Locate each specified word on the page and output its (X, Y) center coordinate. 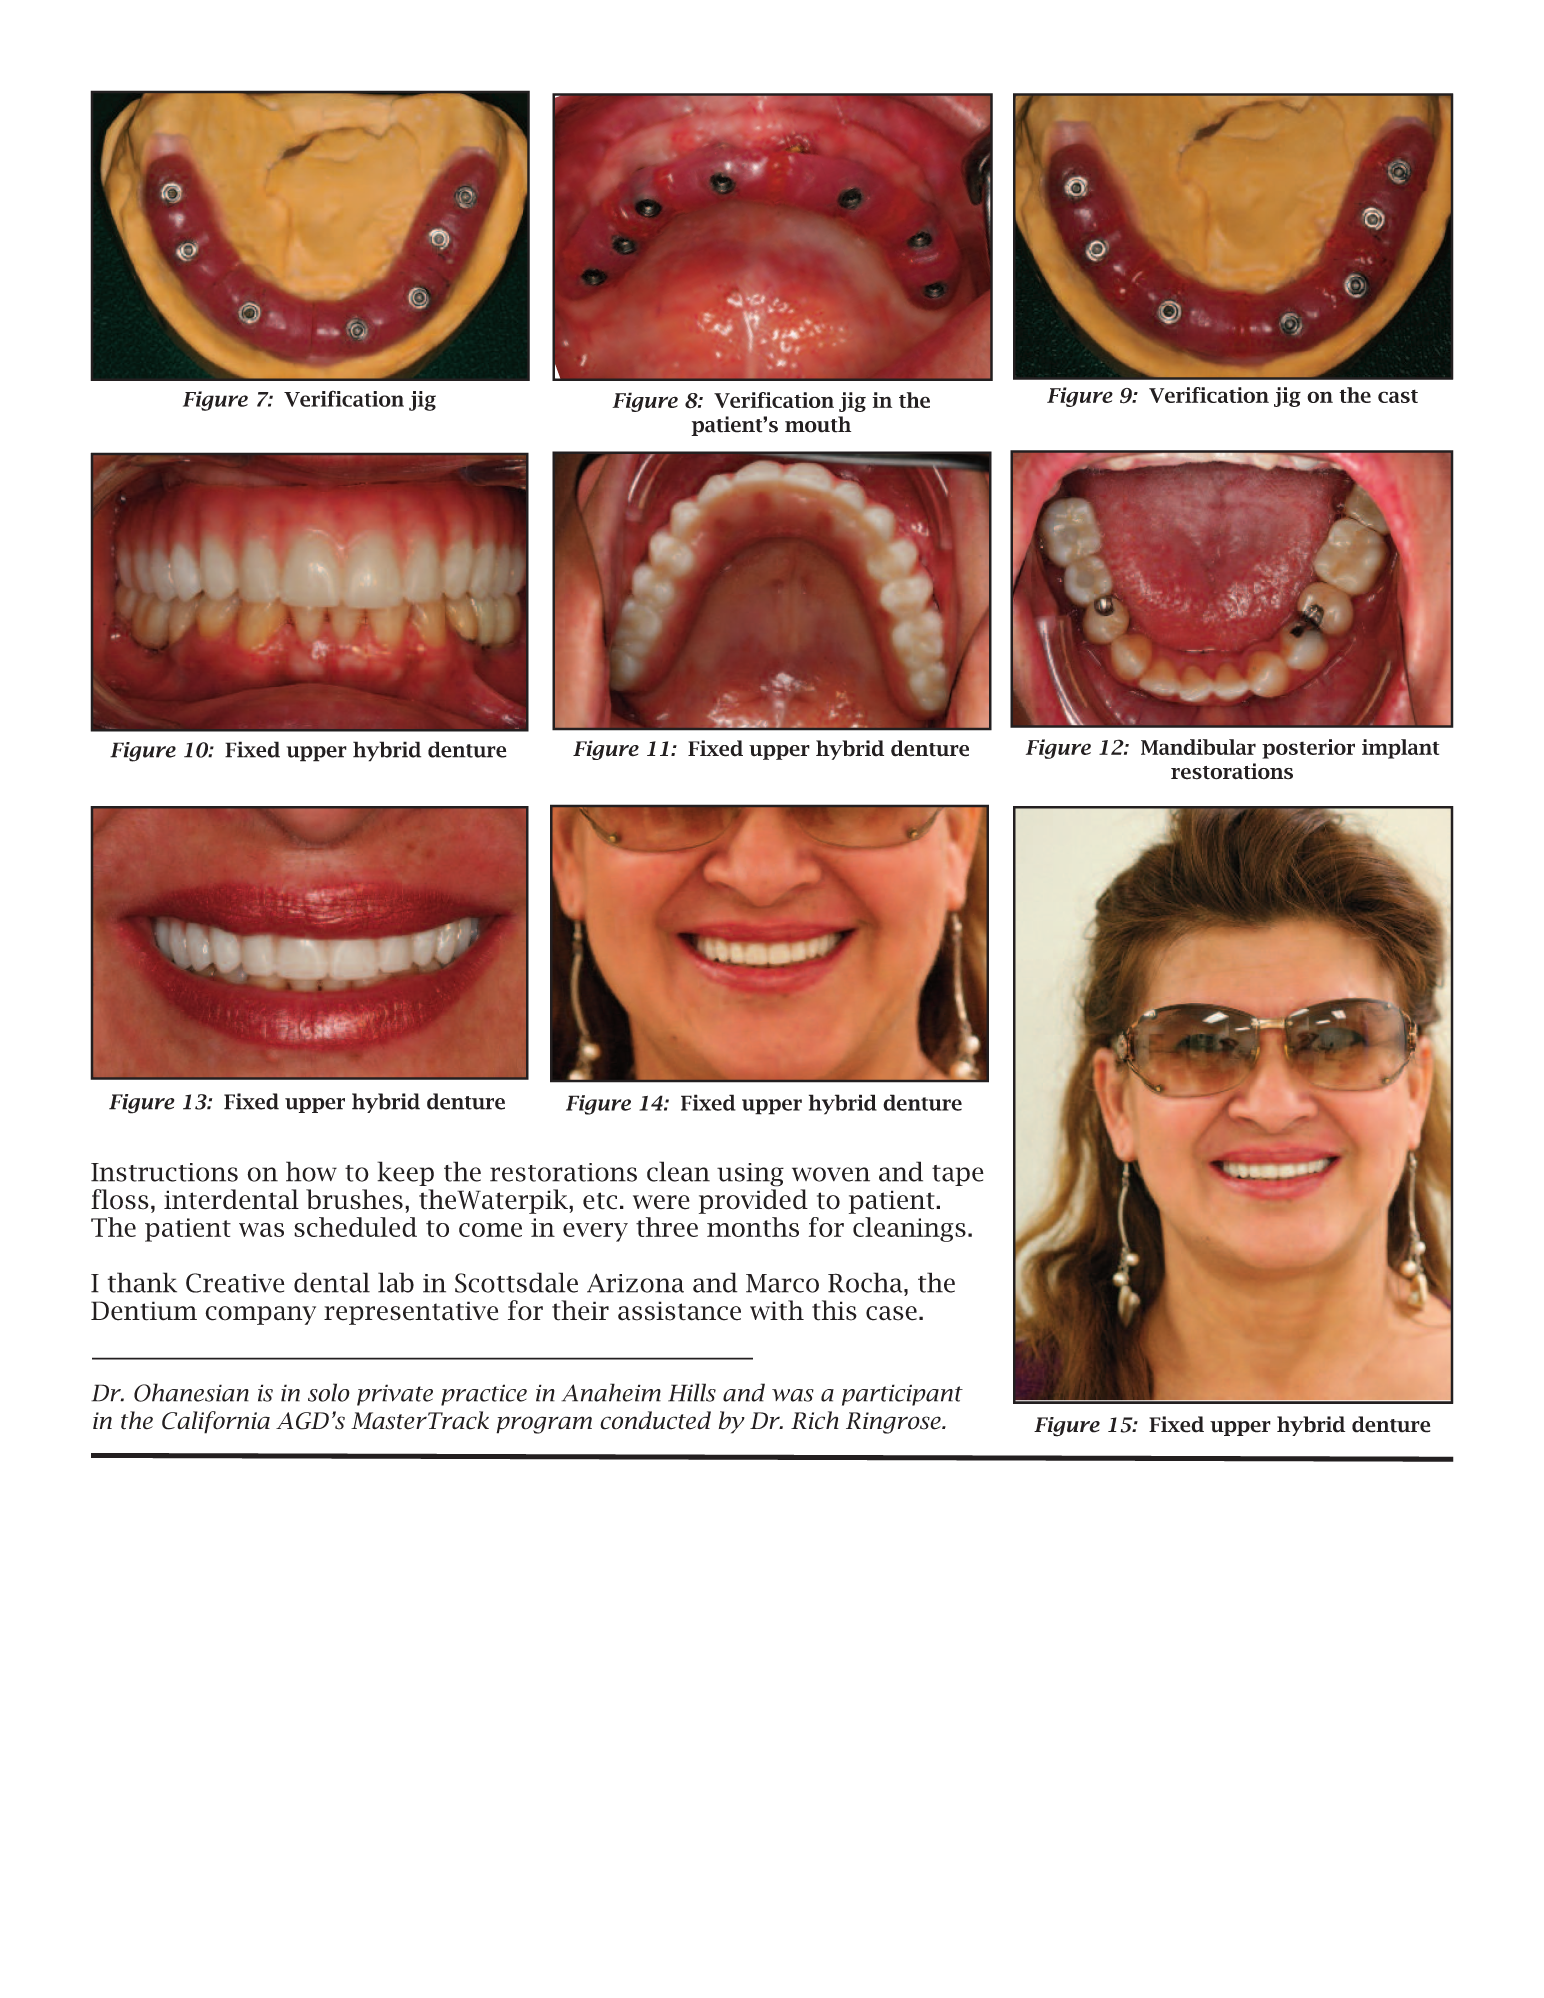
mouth (818, 424)
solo (329, 1392)
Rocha (866, 1282)
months (753, 1227)
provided (753, 1201)
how (311, 1171)
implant (1400, 749)
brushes (354, 1199)
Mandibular (1198, 747)
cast (1398, 396)
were (661, 1202)
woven (831, 1174)
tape (958, 1175)
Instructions (164, 1172)
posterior (1308, 749)
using (750, 1175)
